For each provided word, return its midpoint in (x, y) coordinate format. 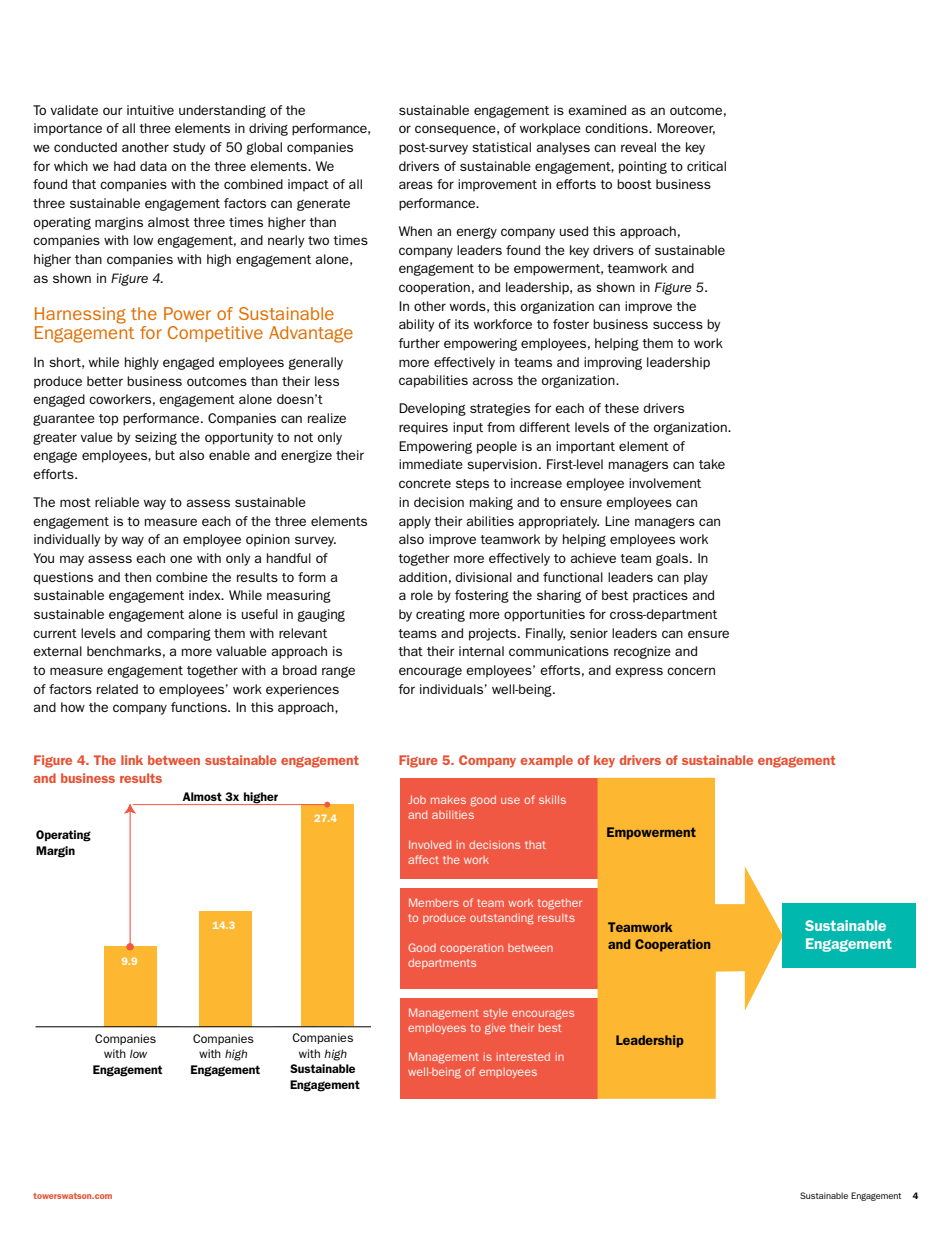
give (495, 1029)
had (124, 166)
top (109, 420)
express (639, 672)
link (132, 760)
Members (434, 902)
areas (416, 185)
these (621, 408)
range (338, 672)
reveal (638, 147)
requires (423, 428)
